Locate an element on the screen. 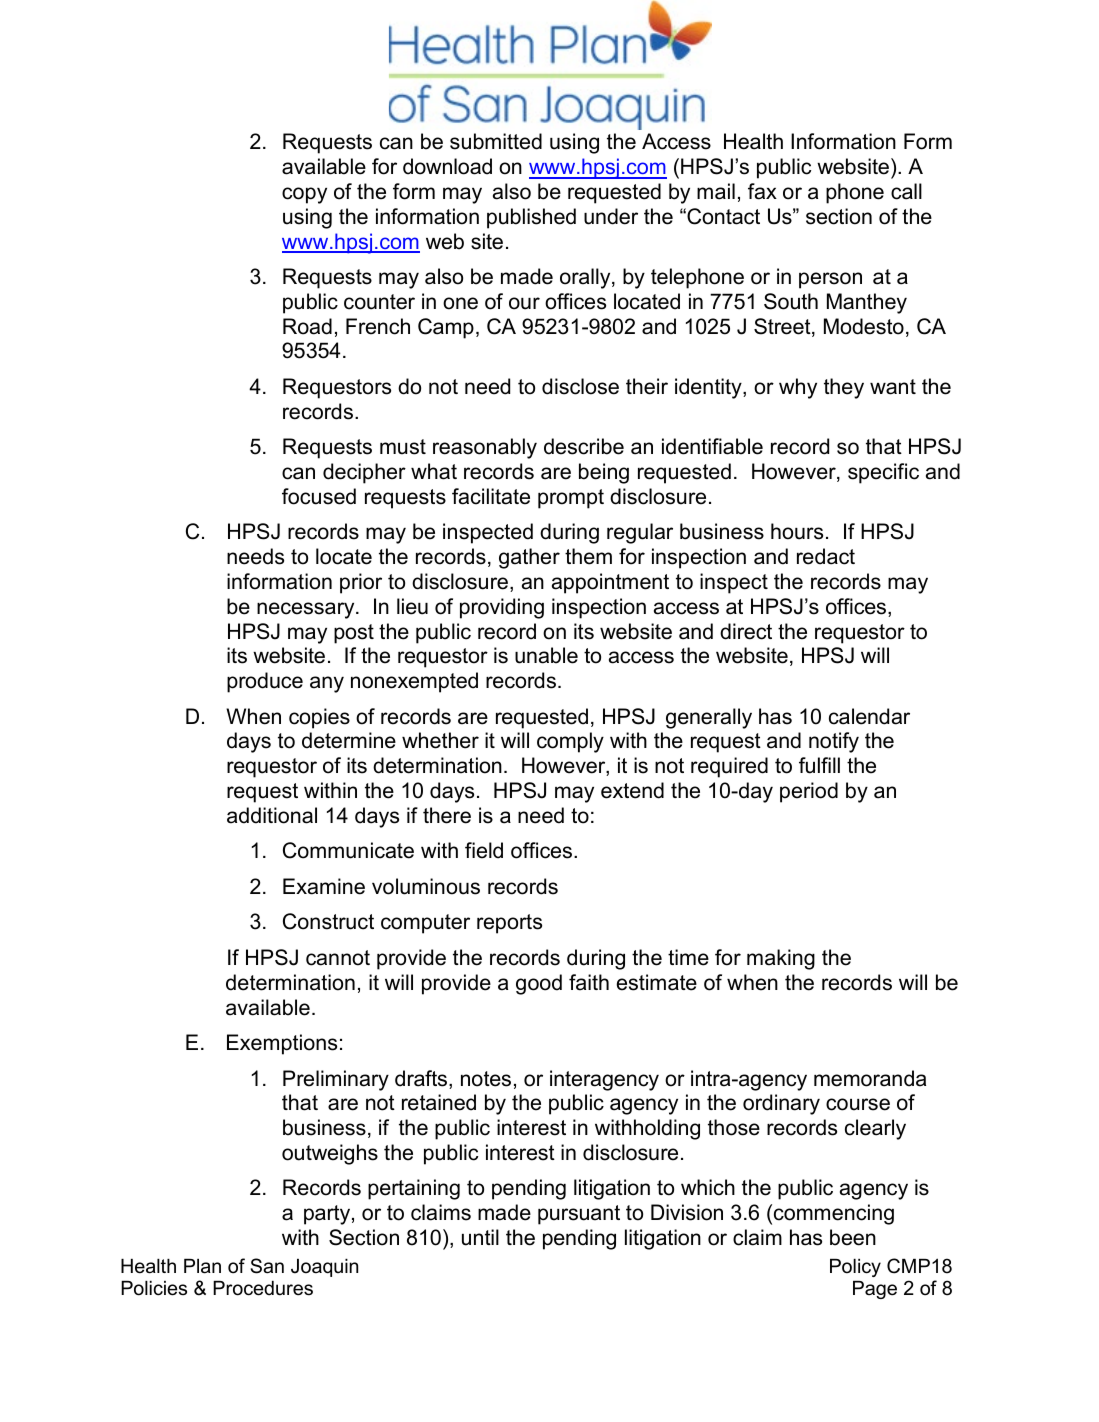 This screenshot has width=1099, height=1422. focused is located at coordinates (319, 496).
